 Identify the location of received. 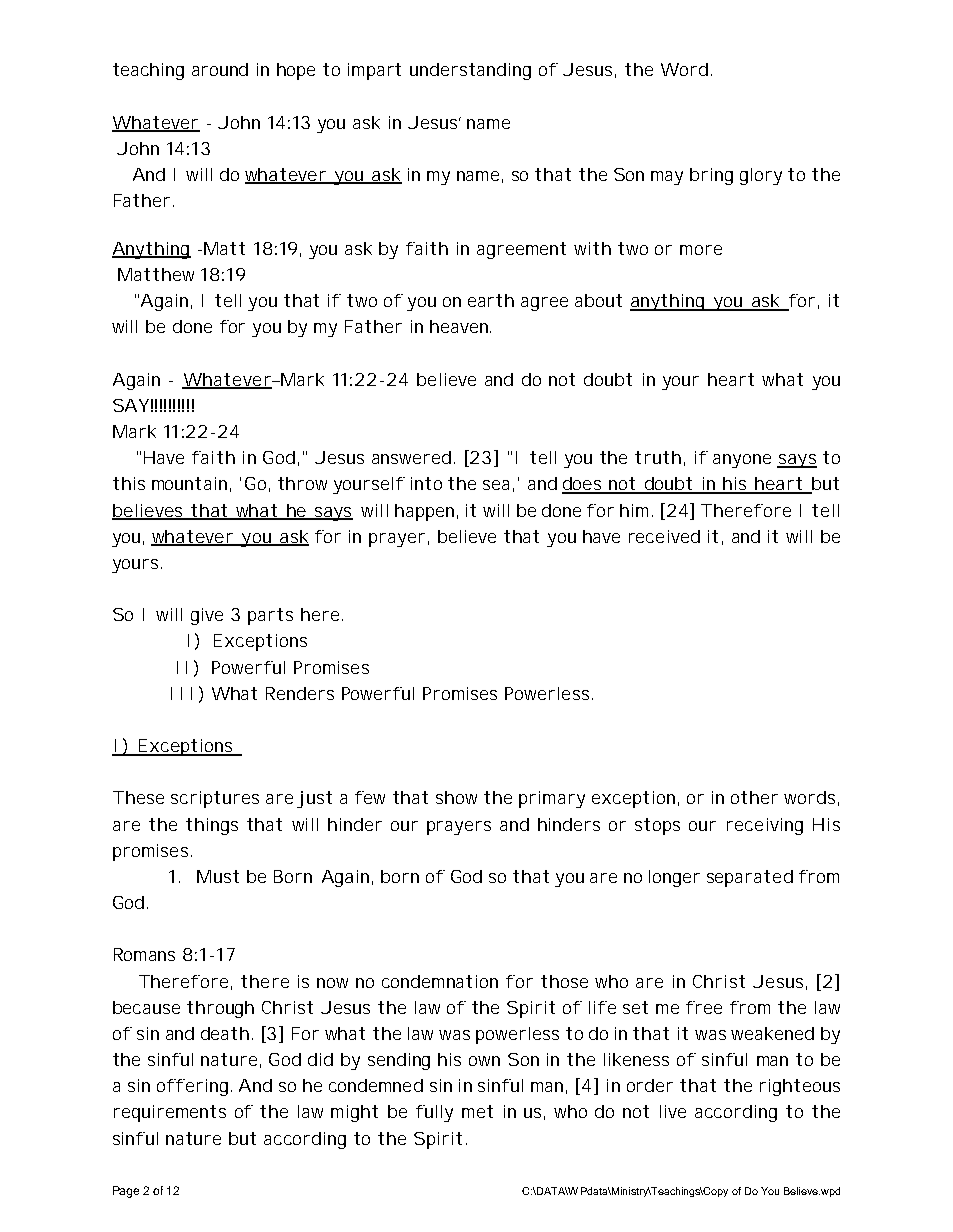
(664, 536).
